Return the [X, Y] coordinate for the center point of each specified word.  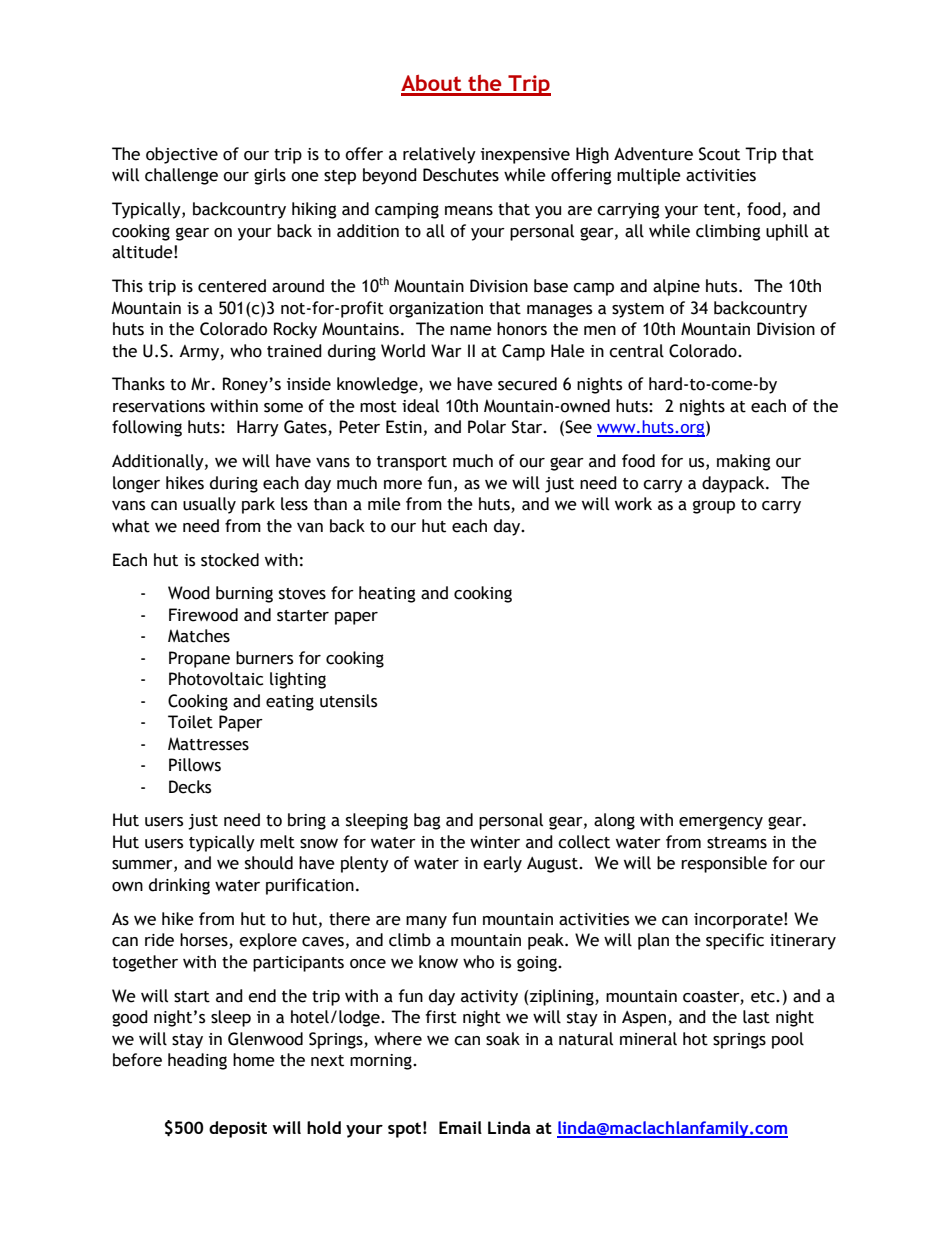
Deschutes [461, 175]
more [403, 485]
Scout [719, 154]
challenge [181, 176]
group [714, 507]
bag [427, 821]
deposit [238, 1129]
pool [788, 1040]
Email [460, 1127]
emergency [721, 823]
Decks [190, 787]
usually [209, 505]
